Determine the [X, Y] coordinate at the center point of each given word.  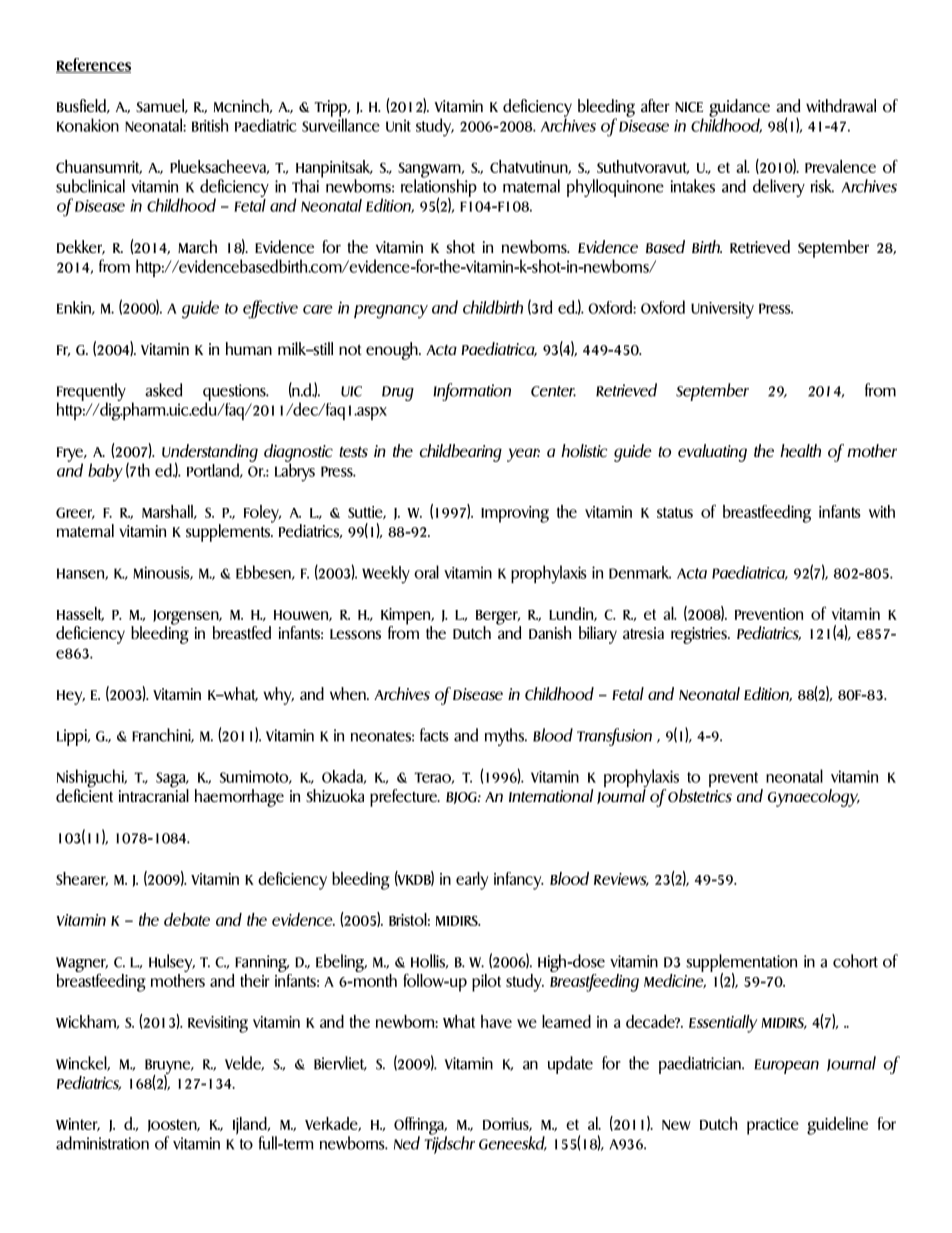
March [197, 247]
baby [105, 472]
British [210, 125]
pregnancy [391, 312]
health [800, 451]
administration [102, 1143]
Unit [398, 125]
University [722, 310]
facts [434, 735]
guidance [739, 109]
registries [700, 635]
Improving [515, 514]
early [472, 881]
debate [187, 919]
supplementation [741, 964]
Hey [71, 697]
